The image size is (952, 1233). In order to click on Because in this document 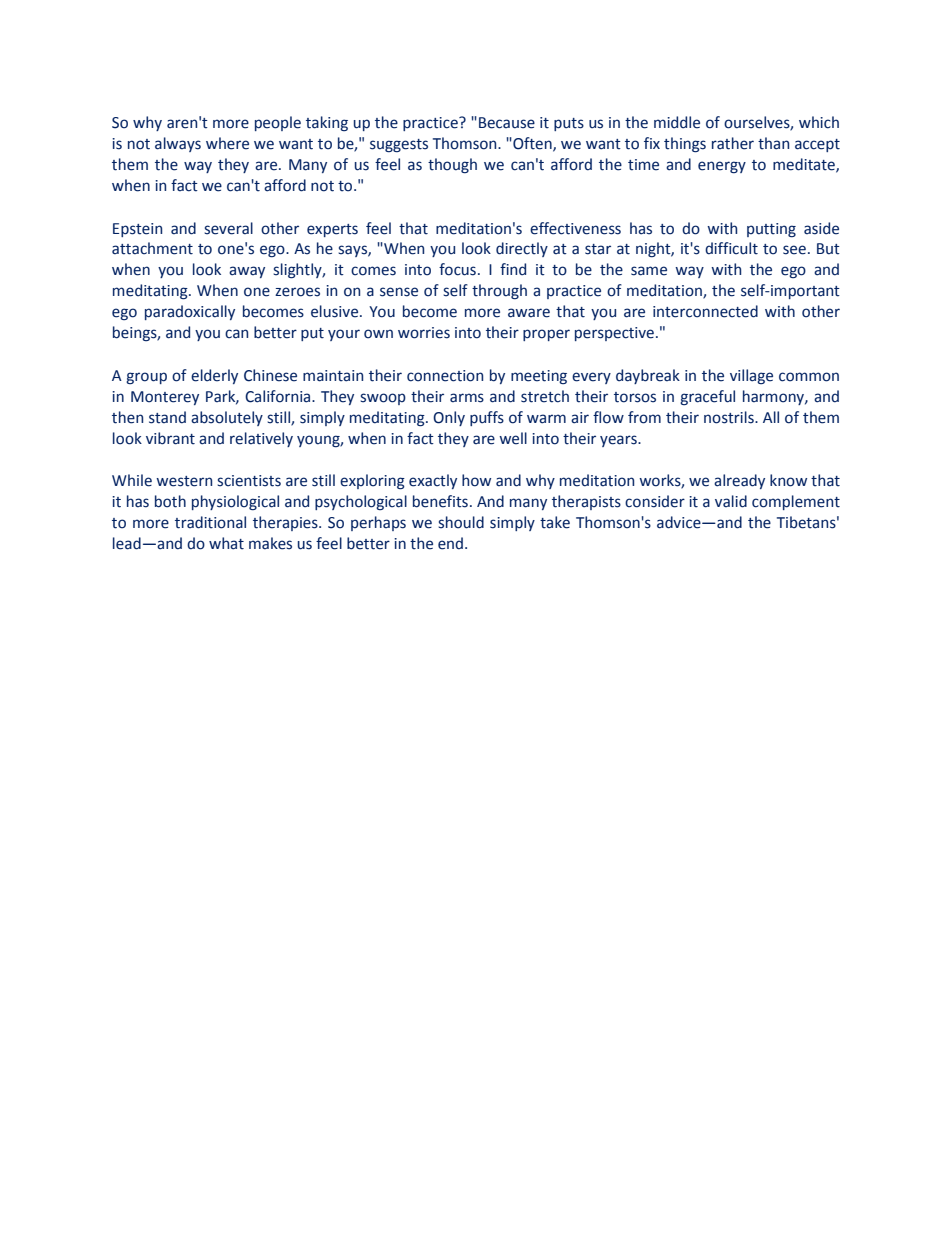, I will do `click(507, 123)`.
